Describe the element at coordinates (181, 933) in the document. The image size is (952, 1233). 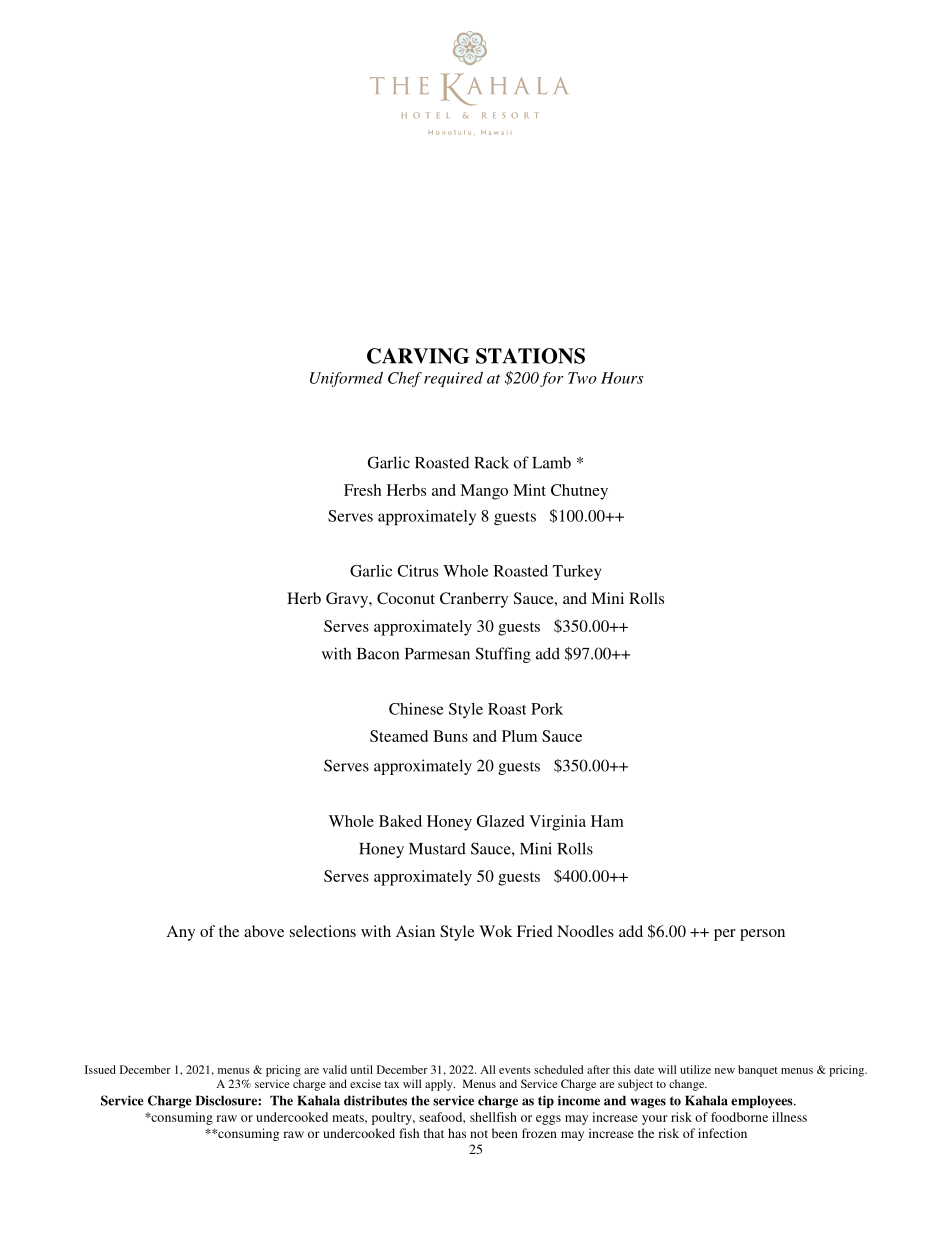
I see `Any` at that location.
